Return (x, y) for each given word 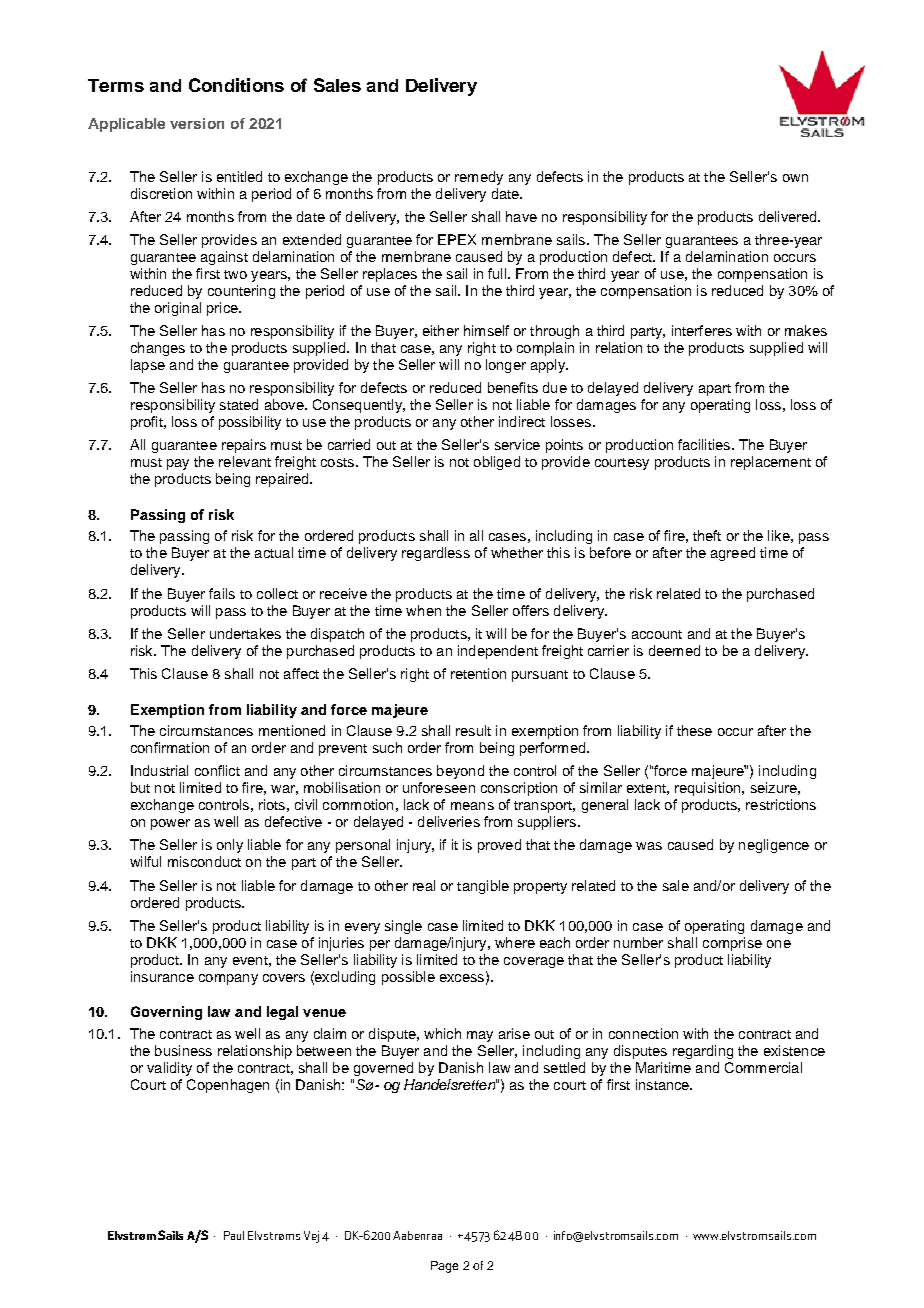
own (795, 178)
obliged (497, 463)
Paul (234, 1235)
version (197, 123)
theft (707, 535)
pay (178, 464)
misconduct (204, 861)
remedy (479, 178)
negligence (774, 846)
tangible (483, 887)
